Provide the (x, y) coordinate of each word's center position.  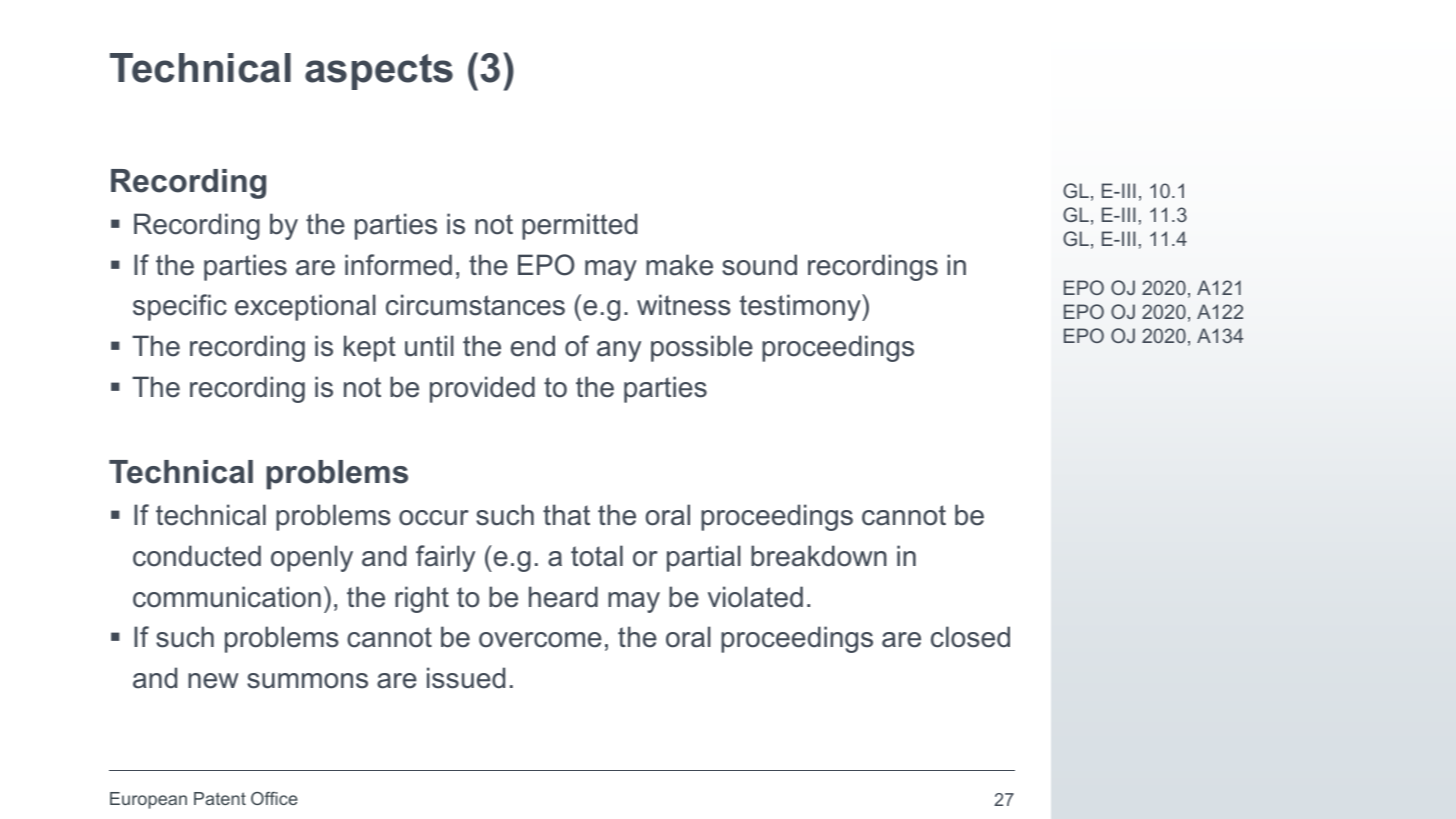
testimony (801, 307)
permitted (579, 226)
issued (466, 678)
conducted (197, 556)
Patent (220, 798)
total (597, 556)
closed (970, 637)
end (533, 346)
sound (759, 265)
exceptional (305, 307)
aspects (379, 72)
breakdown (819, 556)
